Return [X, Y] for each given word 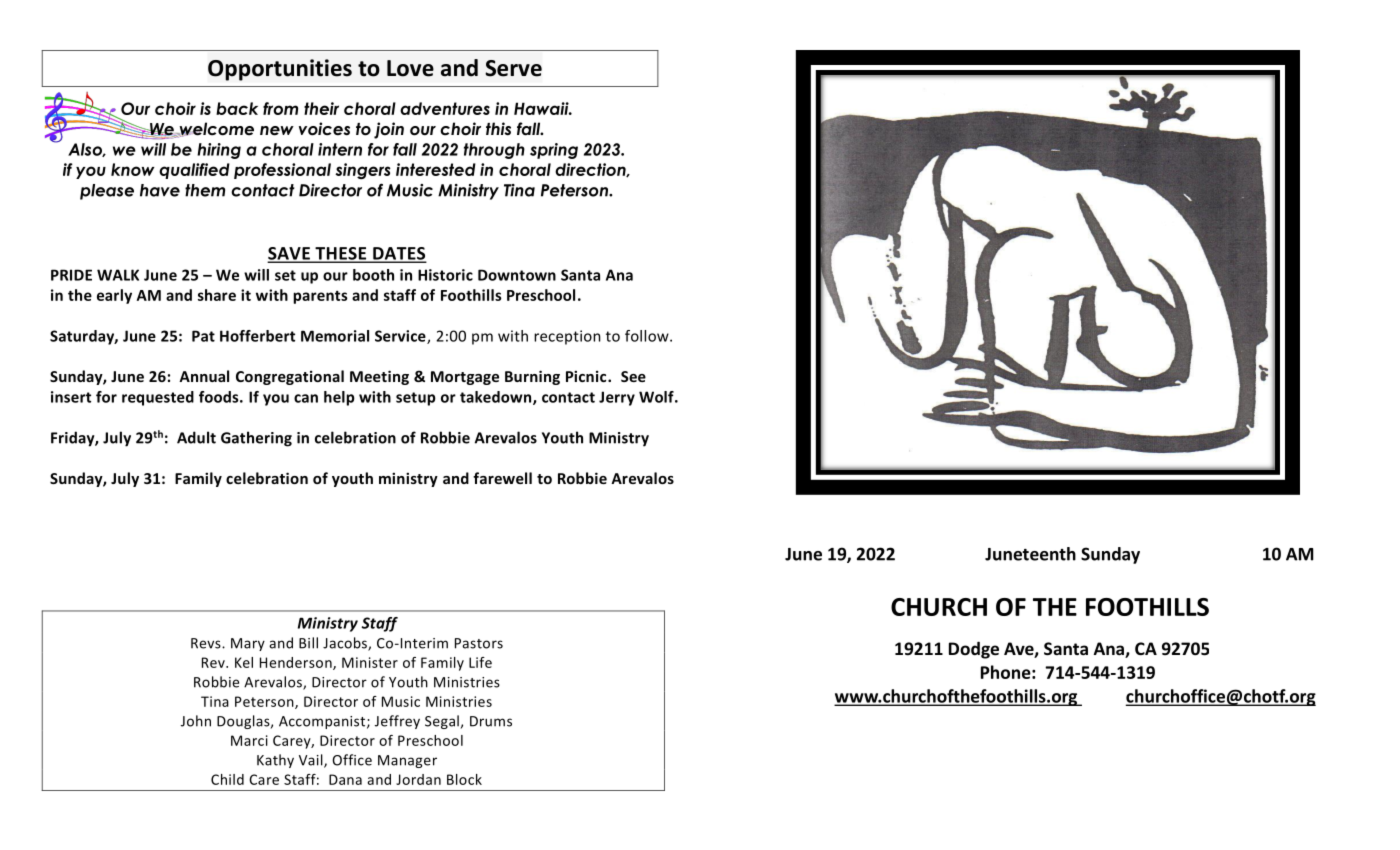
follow [648, 336]
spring [554, 151]
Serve [513, 68]
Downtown [517, 275]
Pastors [479, 643]
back [237, 108]
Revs [207, 643]
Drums [491, 721]
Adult [196, 437]
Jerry [617, 398]
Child [227, 779]
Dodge [974, 650]
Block [464, 779]
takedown [495, 397]
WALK [118, 275]
